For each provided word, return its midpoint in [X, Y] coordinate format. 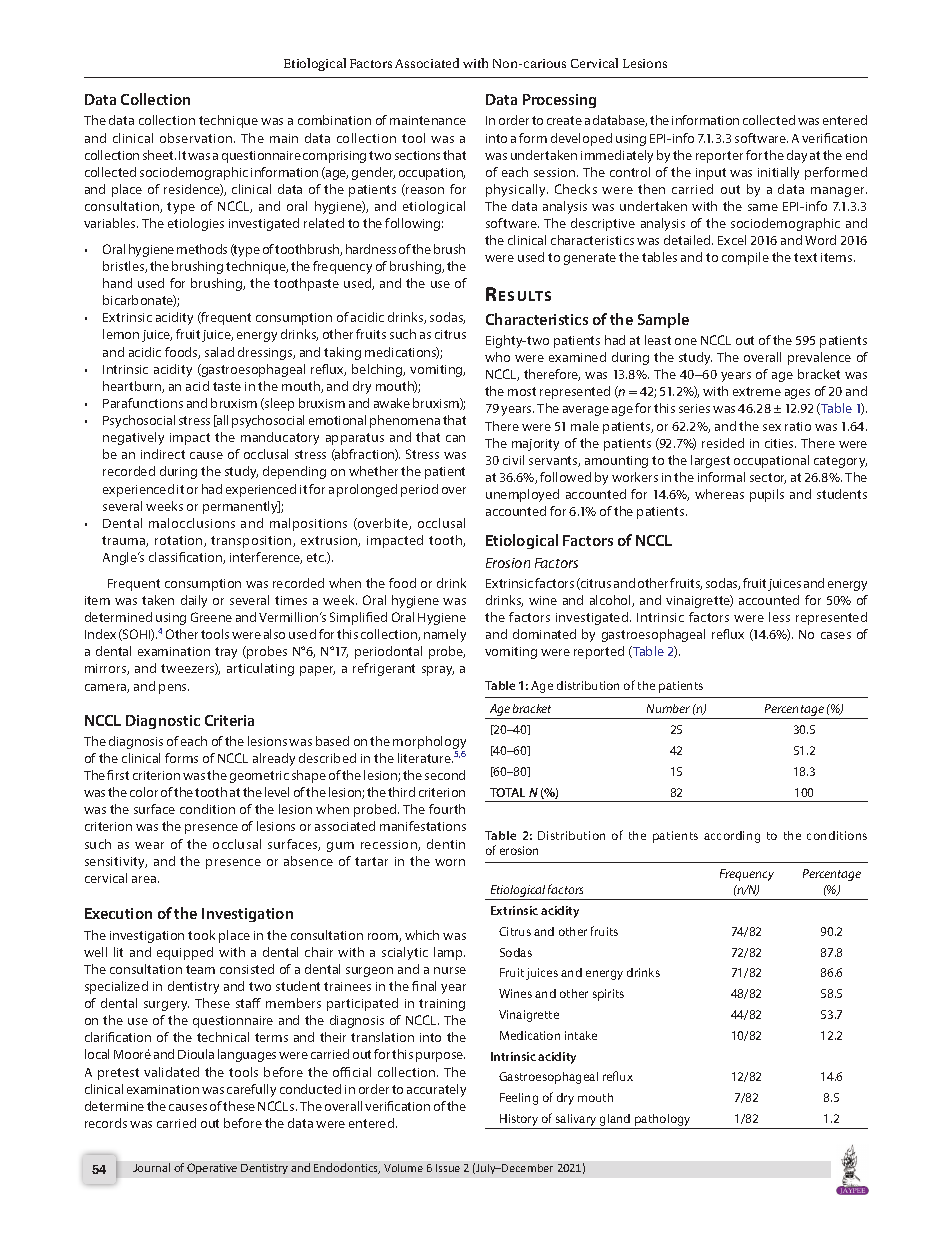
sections [417, 155]
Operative [212, 1168]
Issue [448, 1168]
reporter [719, 157]
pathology [663, 1121]
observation [197, 138]
